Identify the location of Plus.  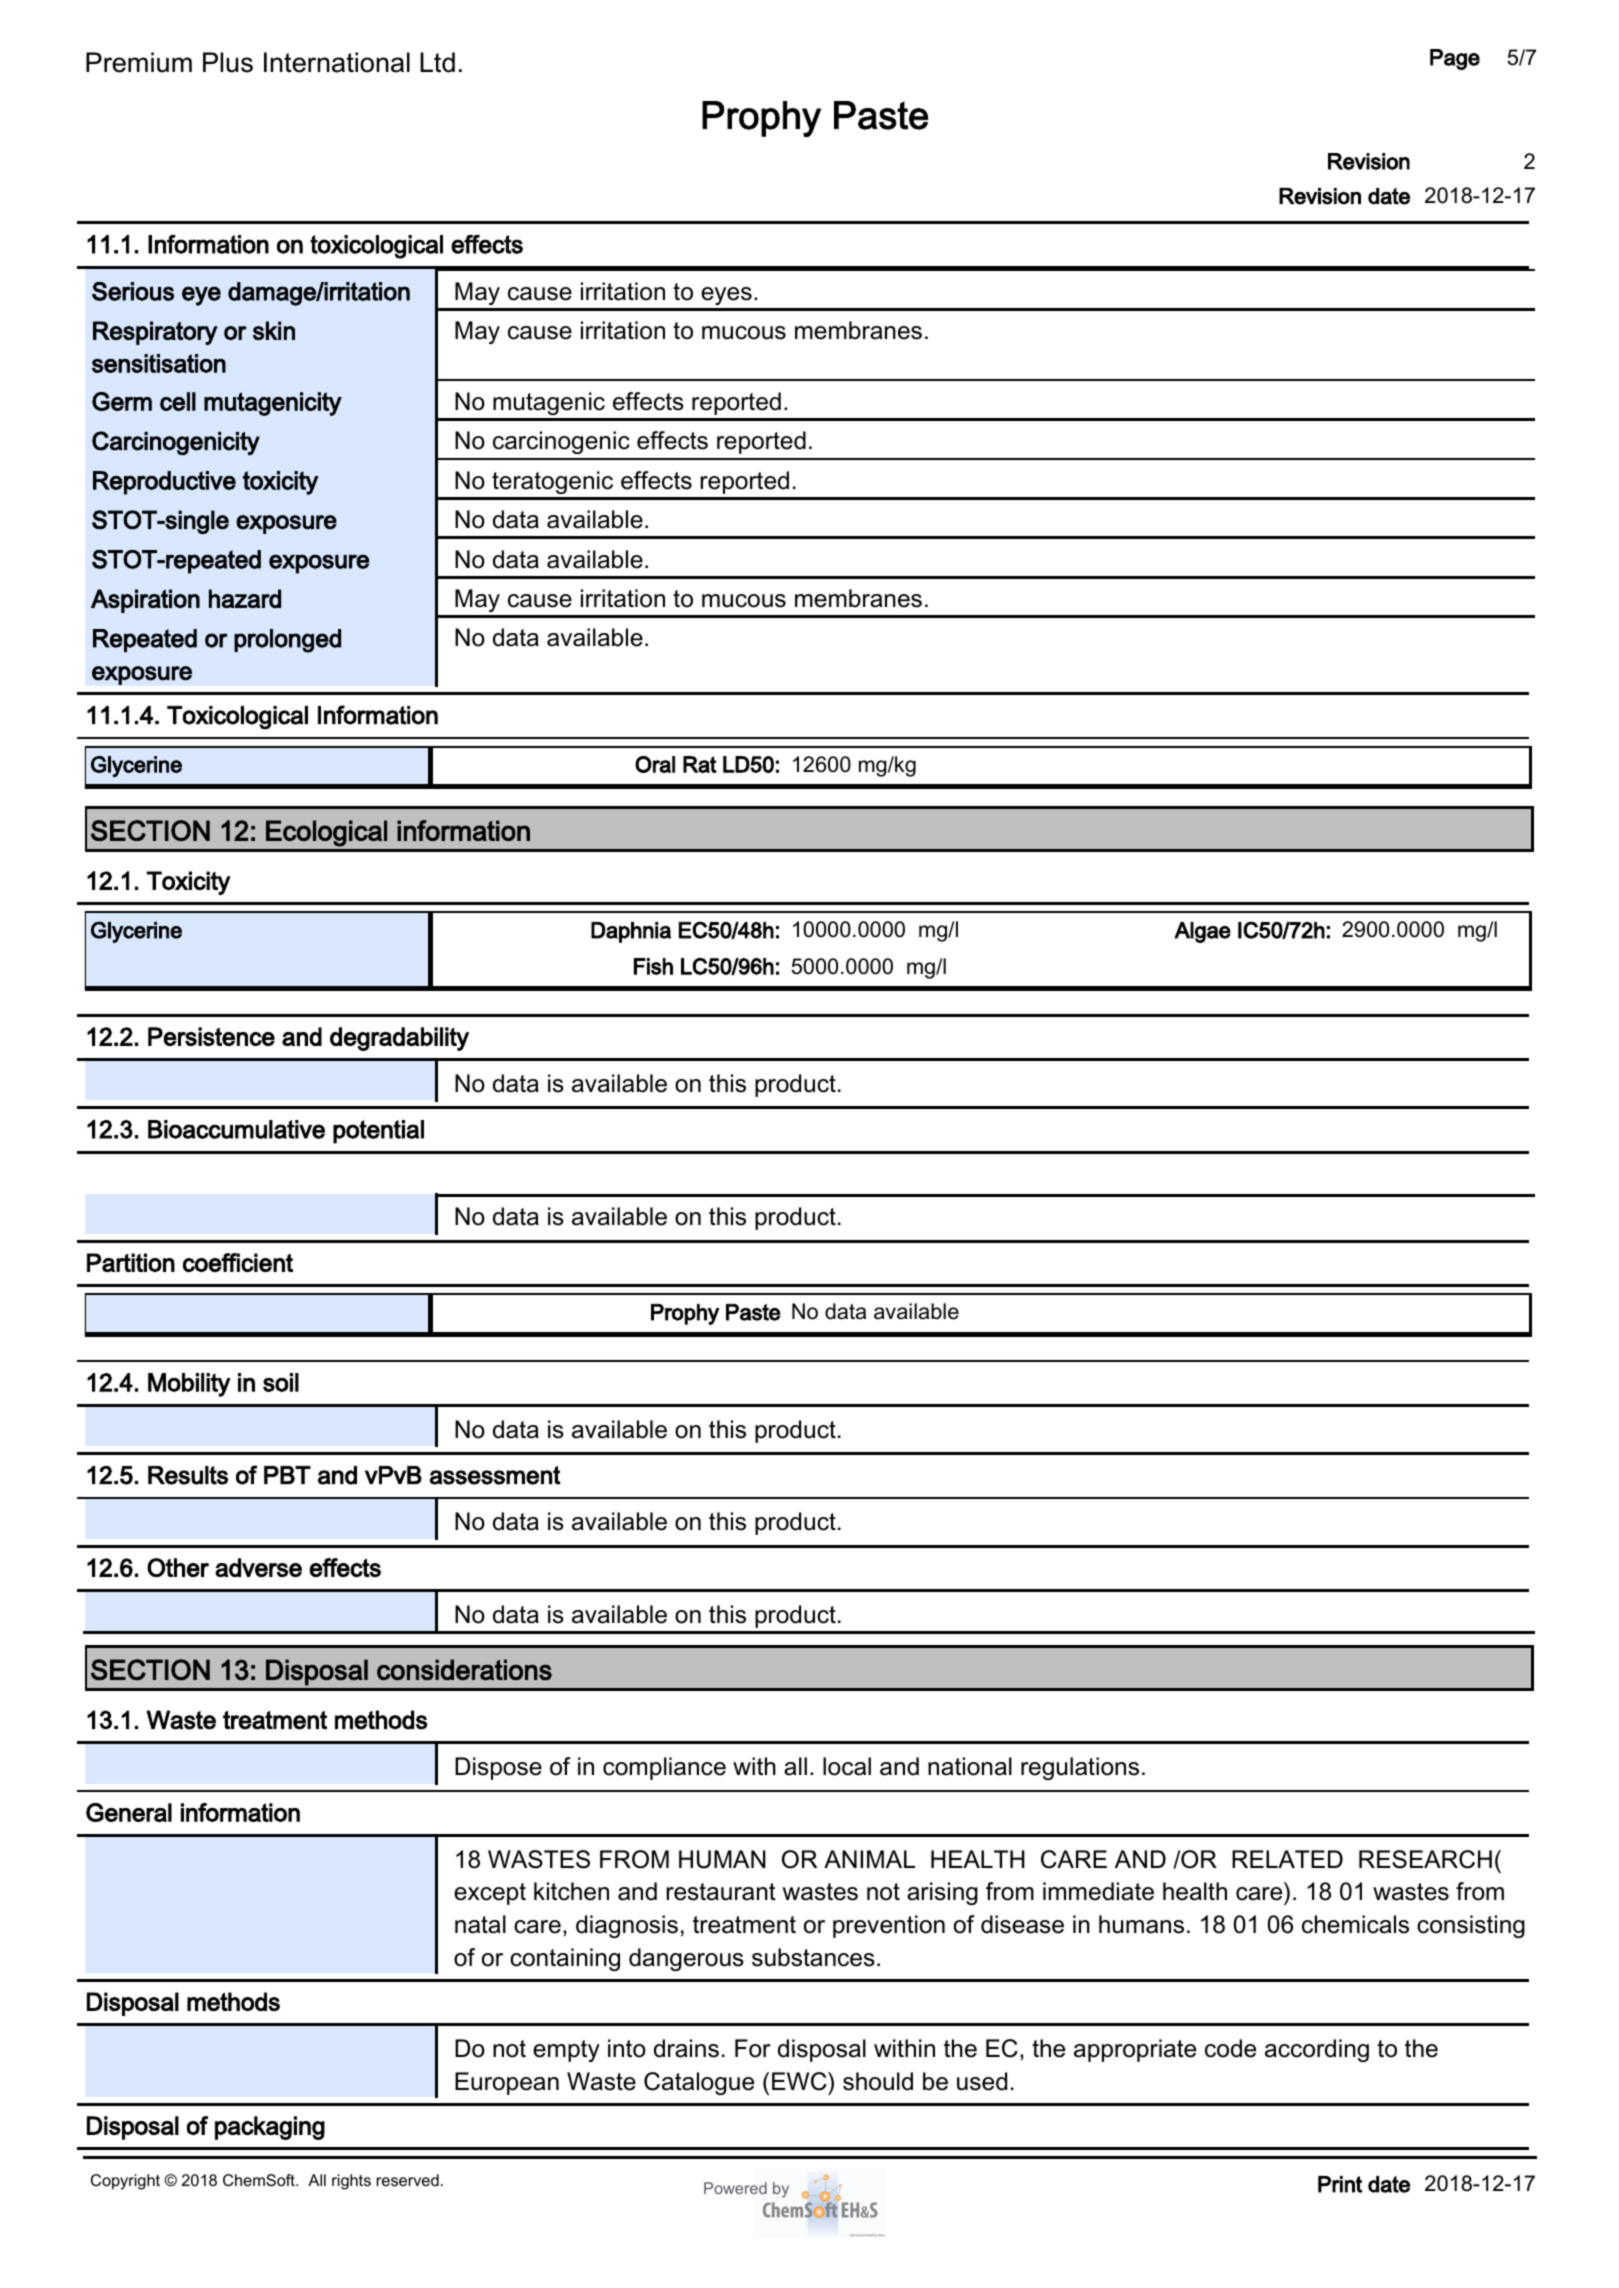
(228, 62).
